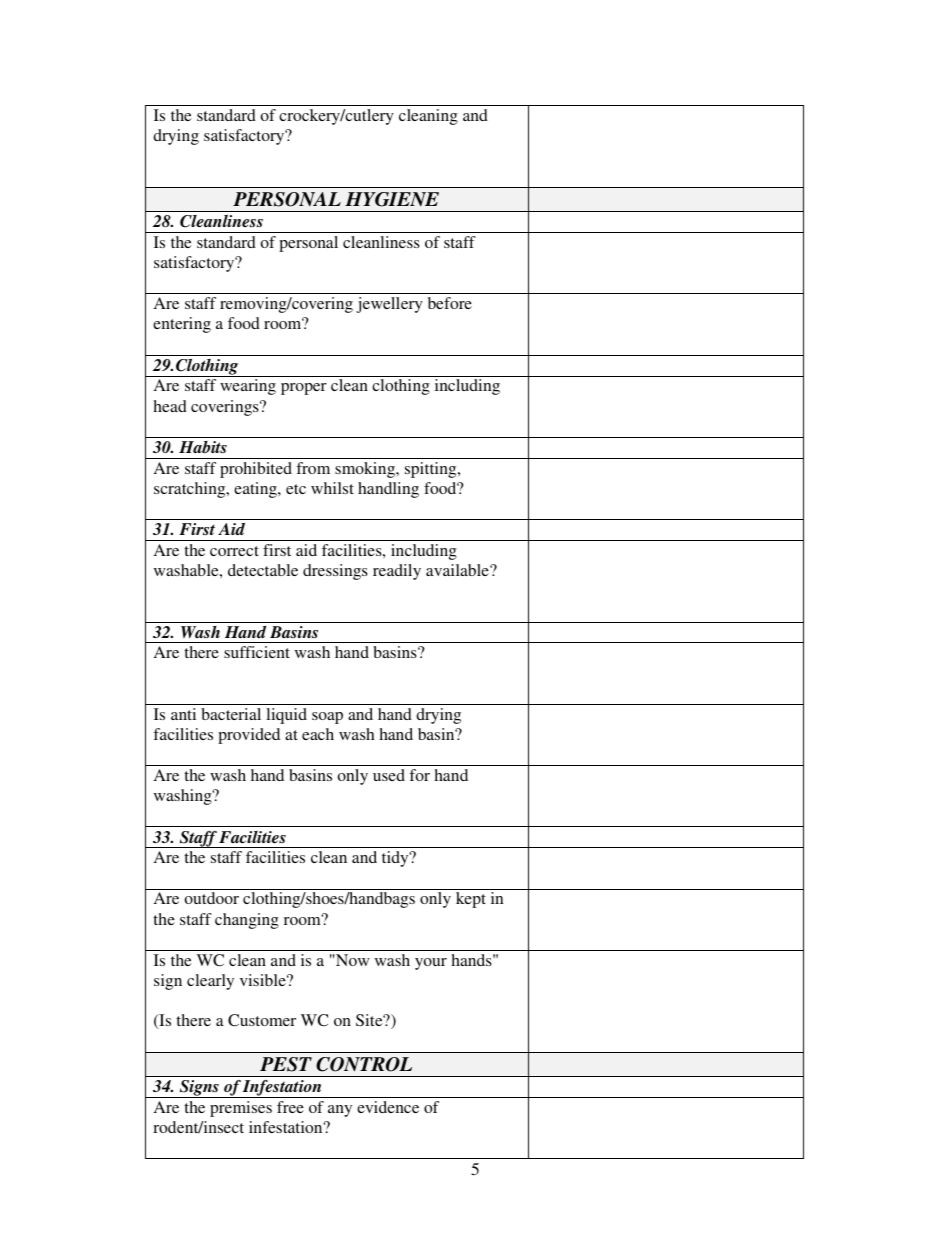 This image has height=1233, width=952. What do you see at coordinates (241, 1109) in the image?
I see `premises` at bounding box center [241, 1109].
